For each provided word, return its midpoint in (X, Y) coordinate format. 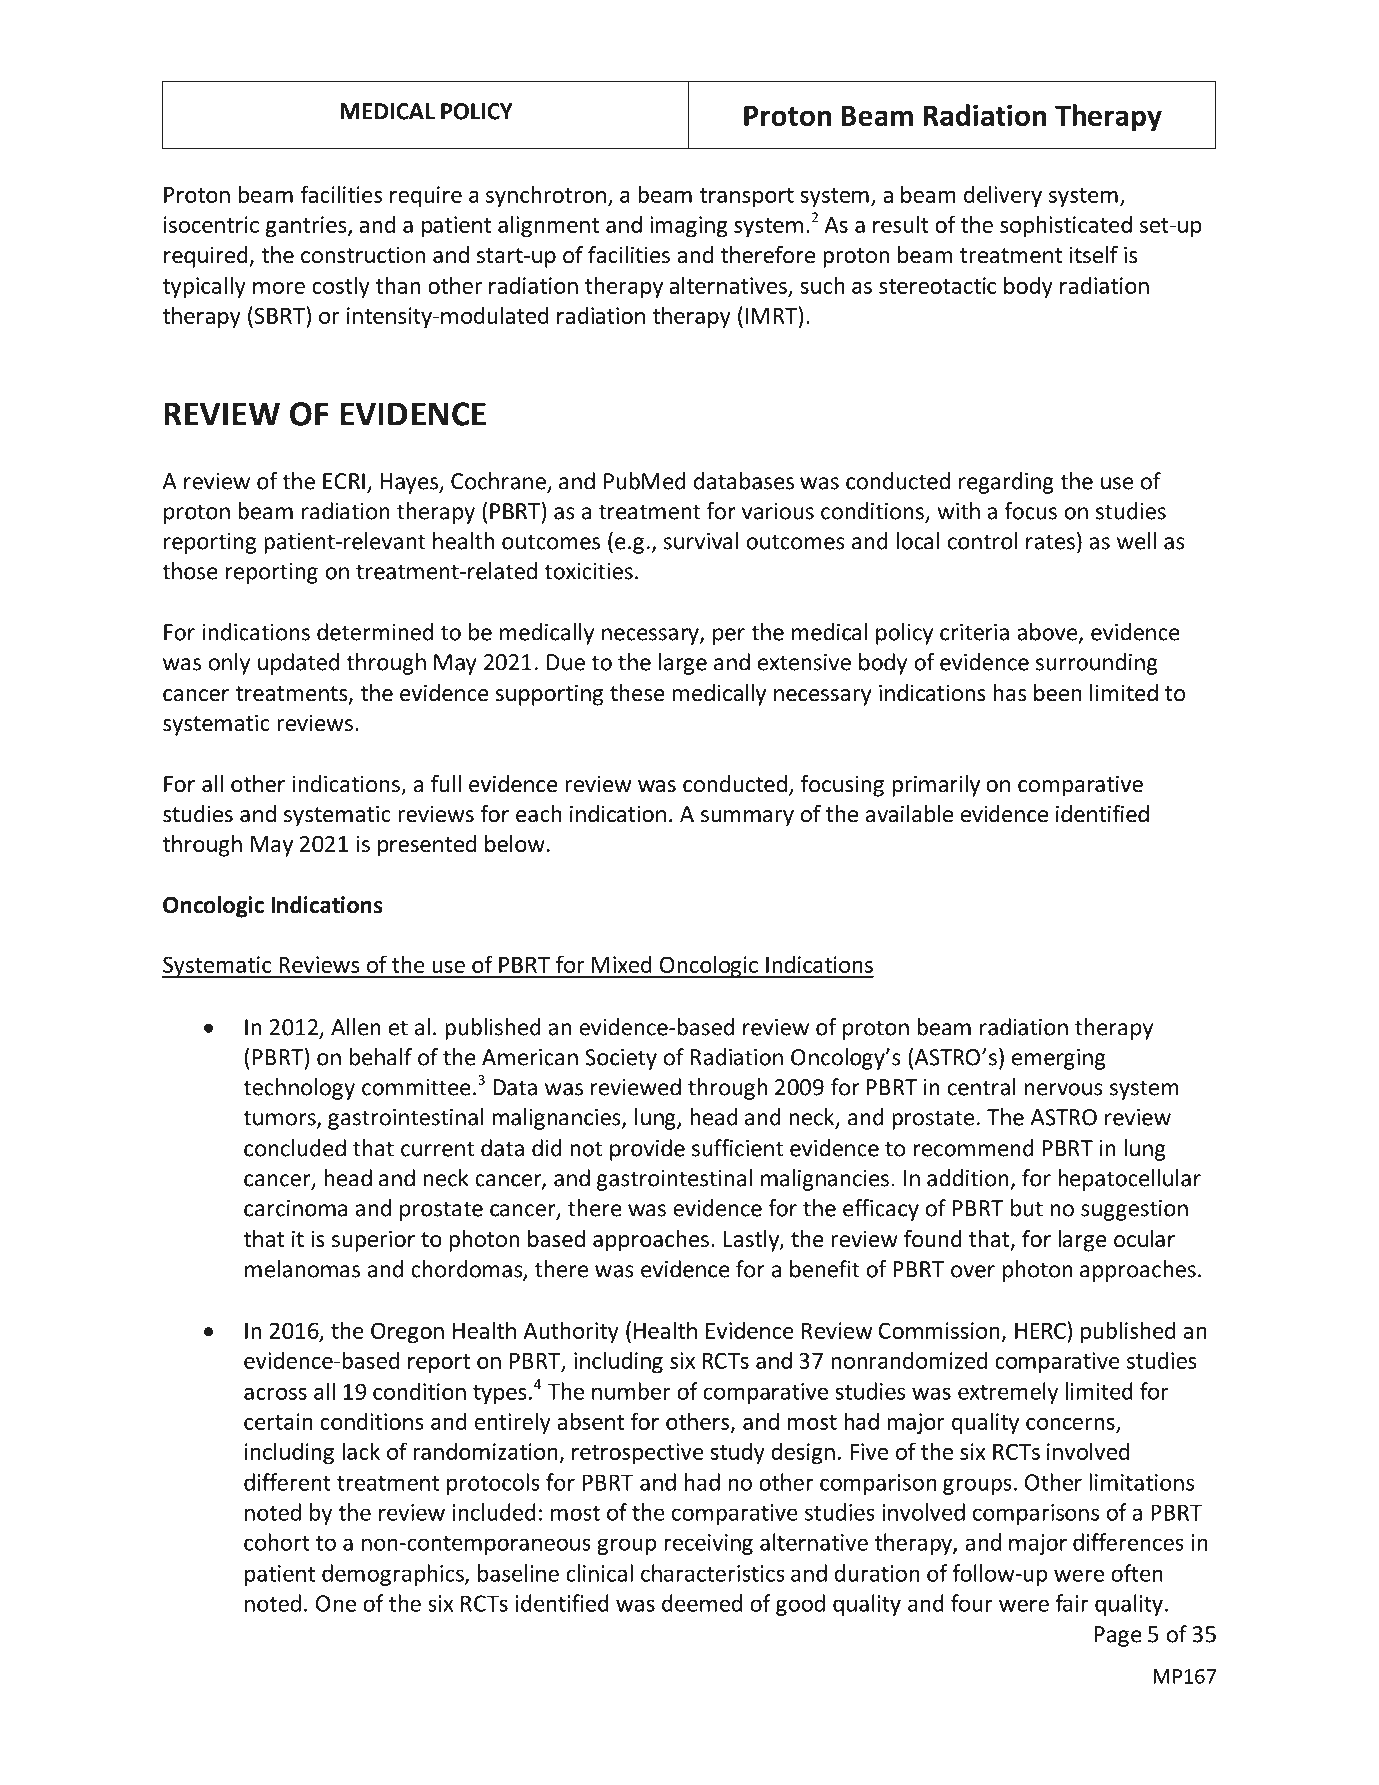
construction (363, 255)
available (909, 814)
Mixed (622, 964)
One (336, 1603)
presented (427, 846)
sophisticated (1066, 226)
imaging (689, 227)
